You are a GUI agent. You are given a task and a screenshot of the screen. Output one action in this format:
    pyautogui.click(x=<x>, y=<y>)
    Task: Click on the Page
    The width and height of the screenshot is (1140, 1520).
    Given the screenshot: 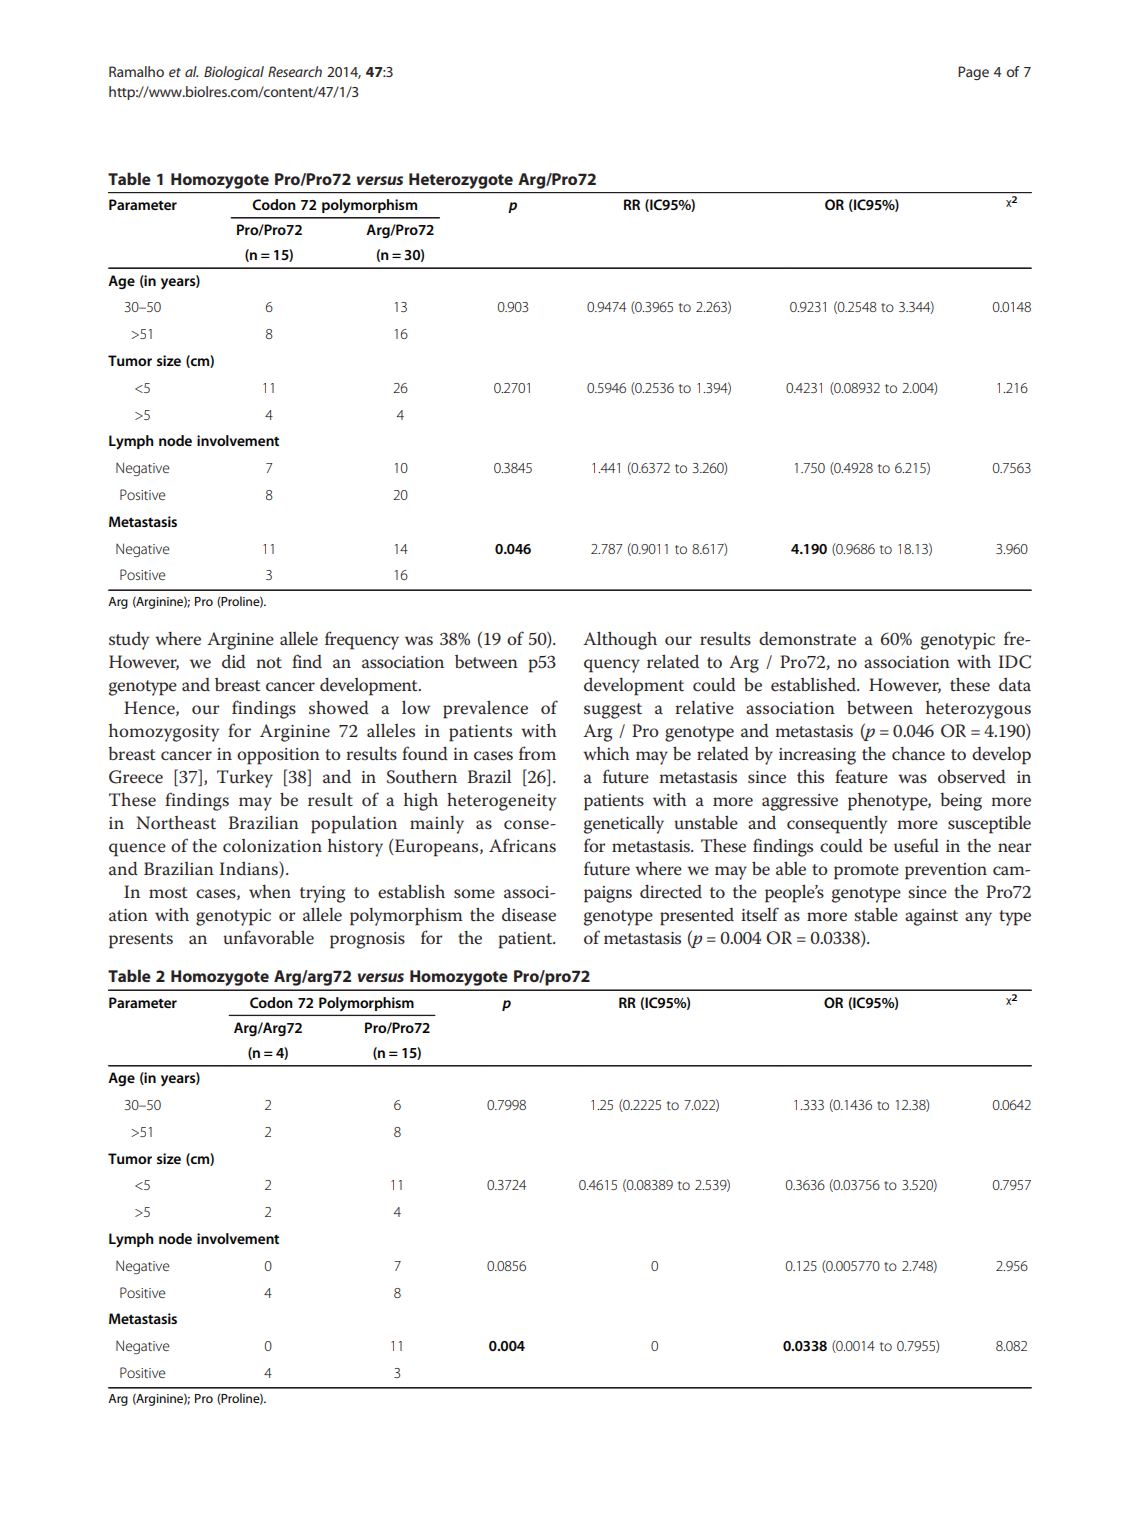 What is the action you would take?
    pyautogui.click(x=973, y=73)
